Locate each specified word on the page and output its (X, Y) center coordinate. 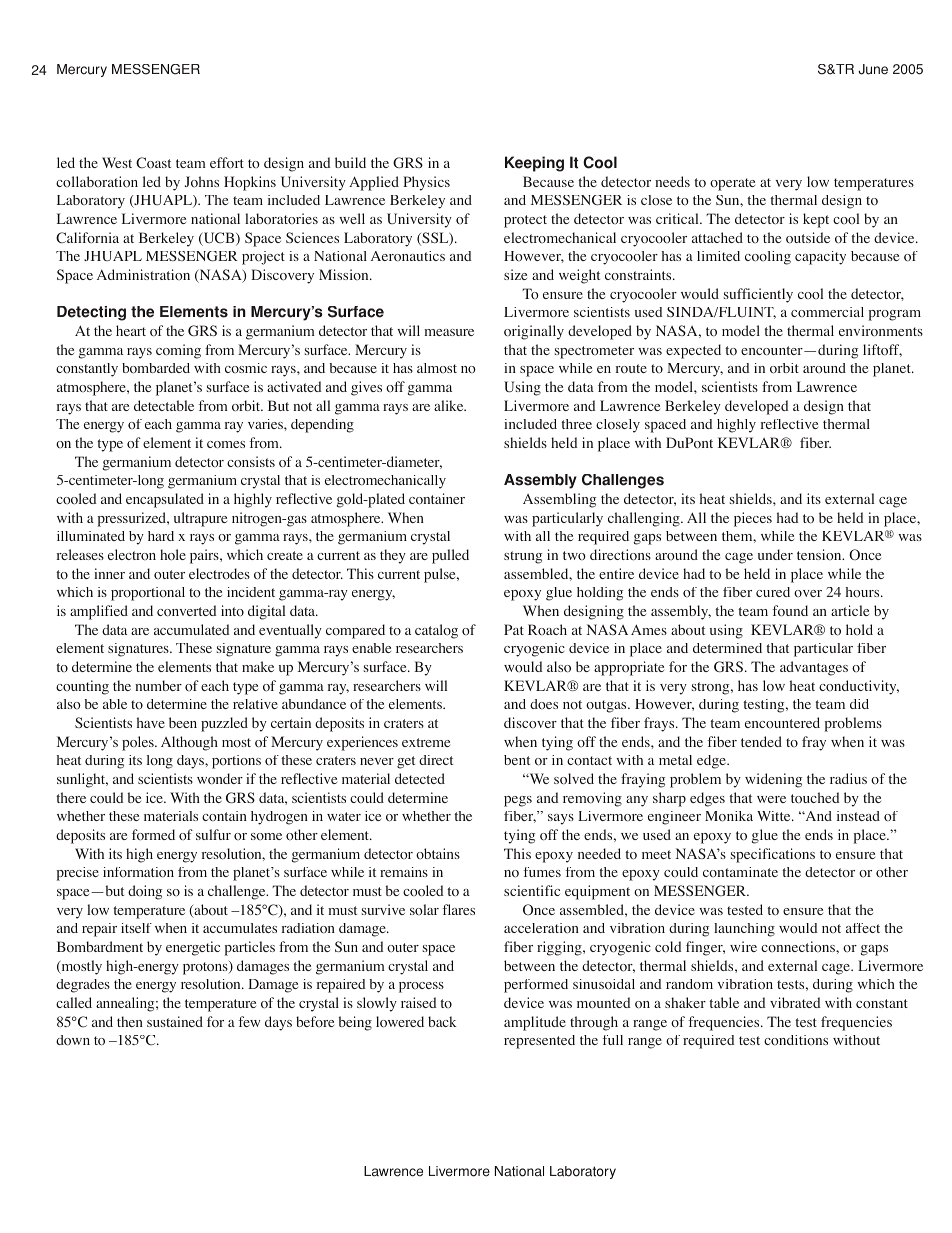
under (775, 554)
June (873, 69)
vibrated (795, 1002)
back (442, 1021)
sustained (175, 1021)
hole (173, 555)
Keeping (534, 164)
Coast (153, 163)
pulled (450, 556)
